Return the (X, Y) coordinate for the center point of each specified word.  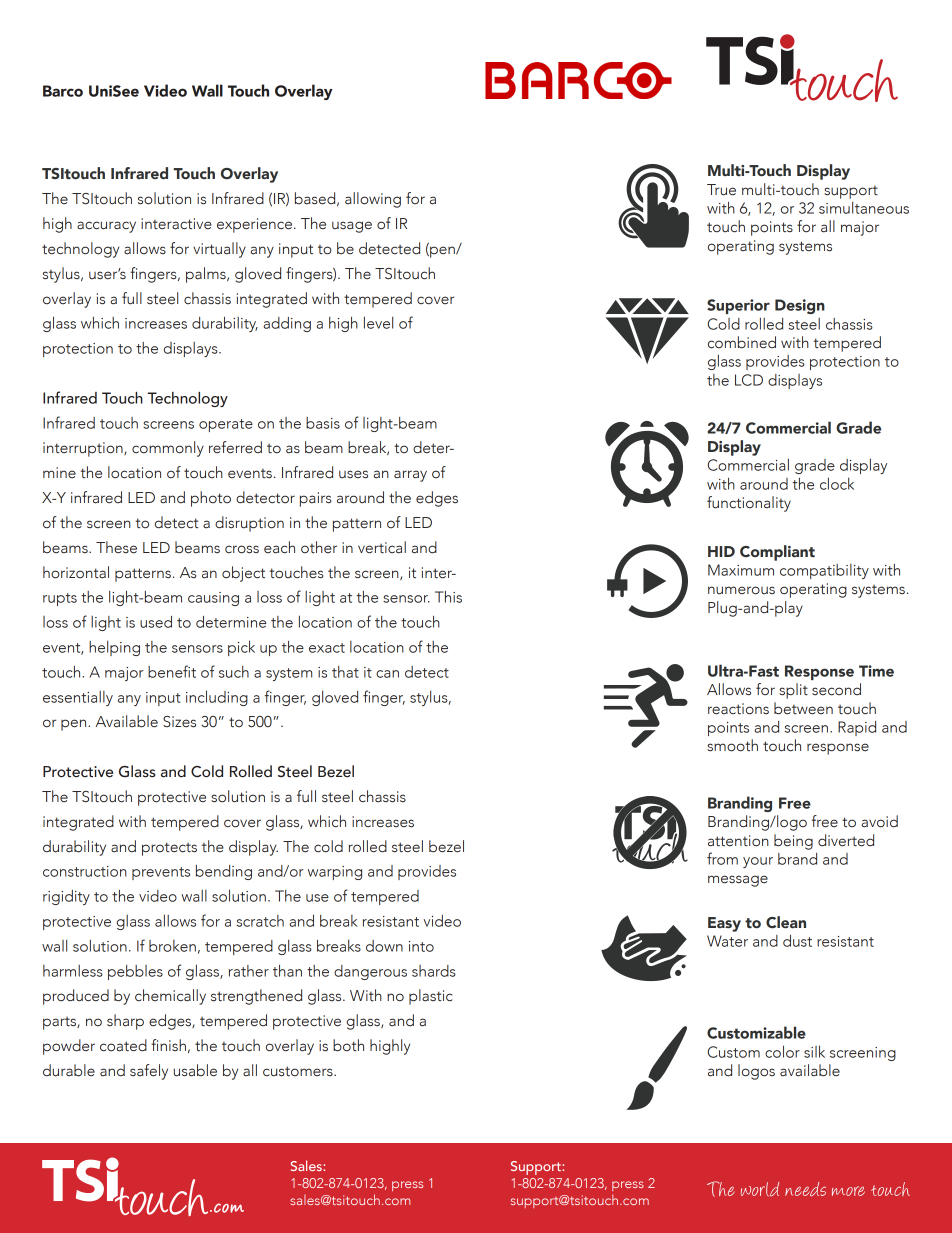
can (387, 674)
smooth (732, 745)
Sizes (179, 722)
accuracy (106, 227)
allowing (373, 200)
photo (211, 499)
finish (168, 1045)
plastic (431, 997)
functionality (749, 504)
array (410, 476)
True (721, 190)
